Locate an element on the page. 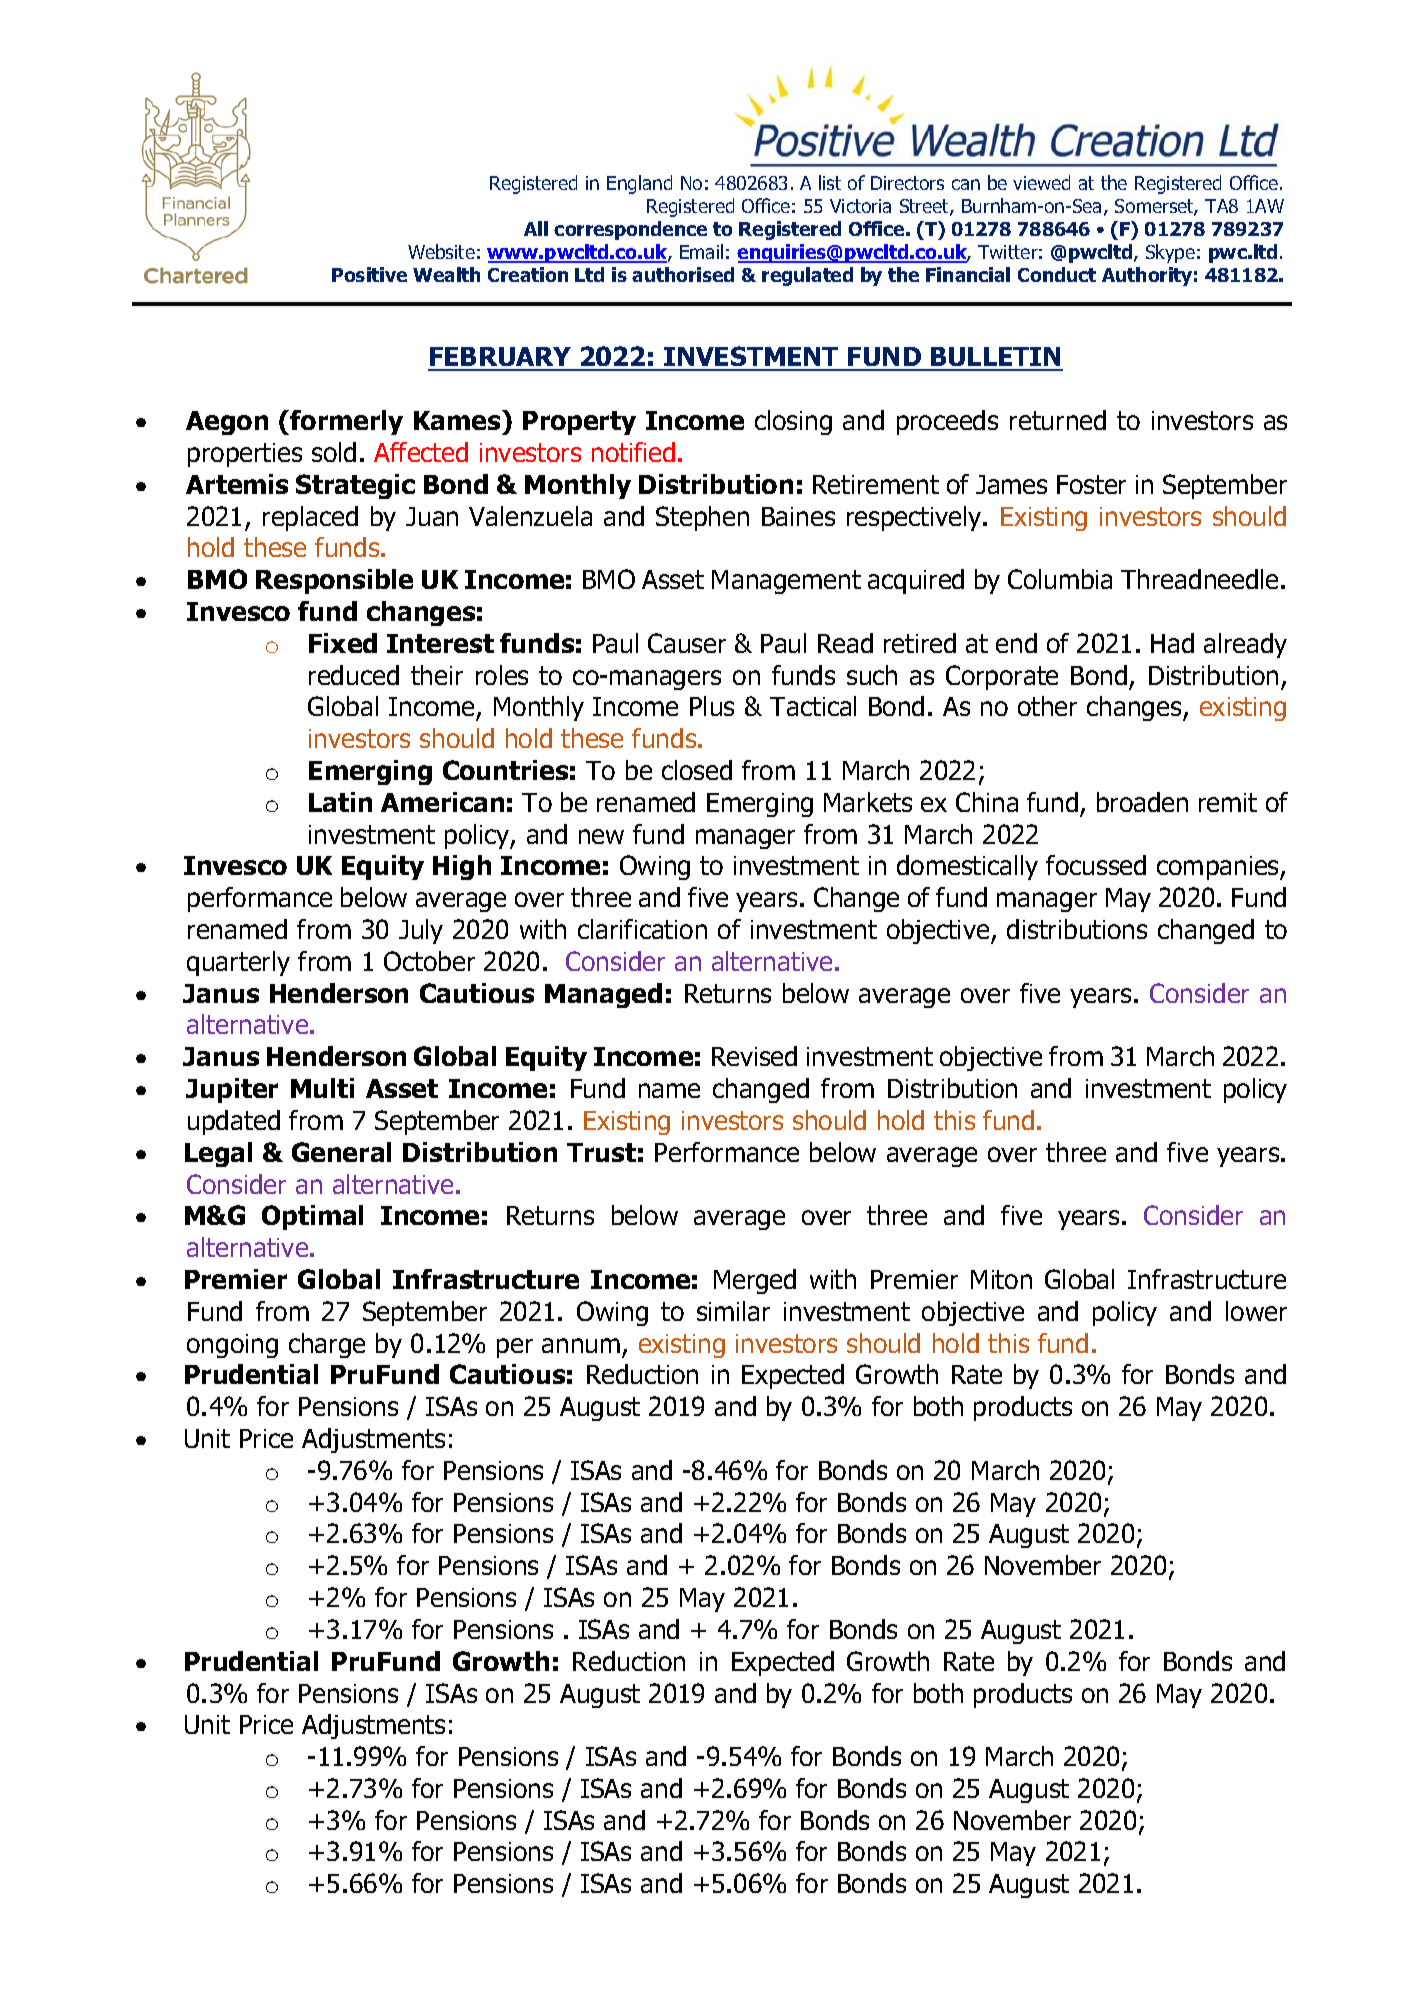  viewed is located at coordinates (1041, 182).
